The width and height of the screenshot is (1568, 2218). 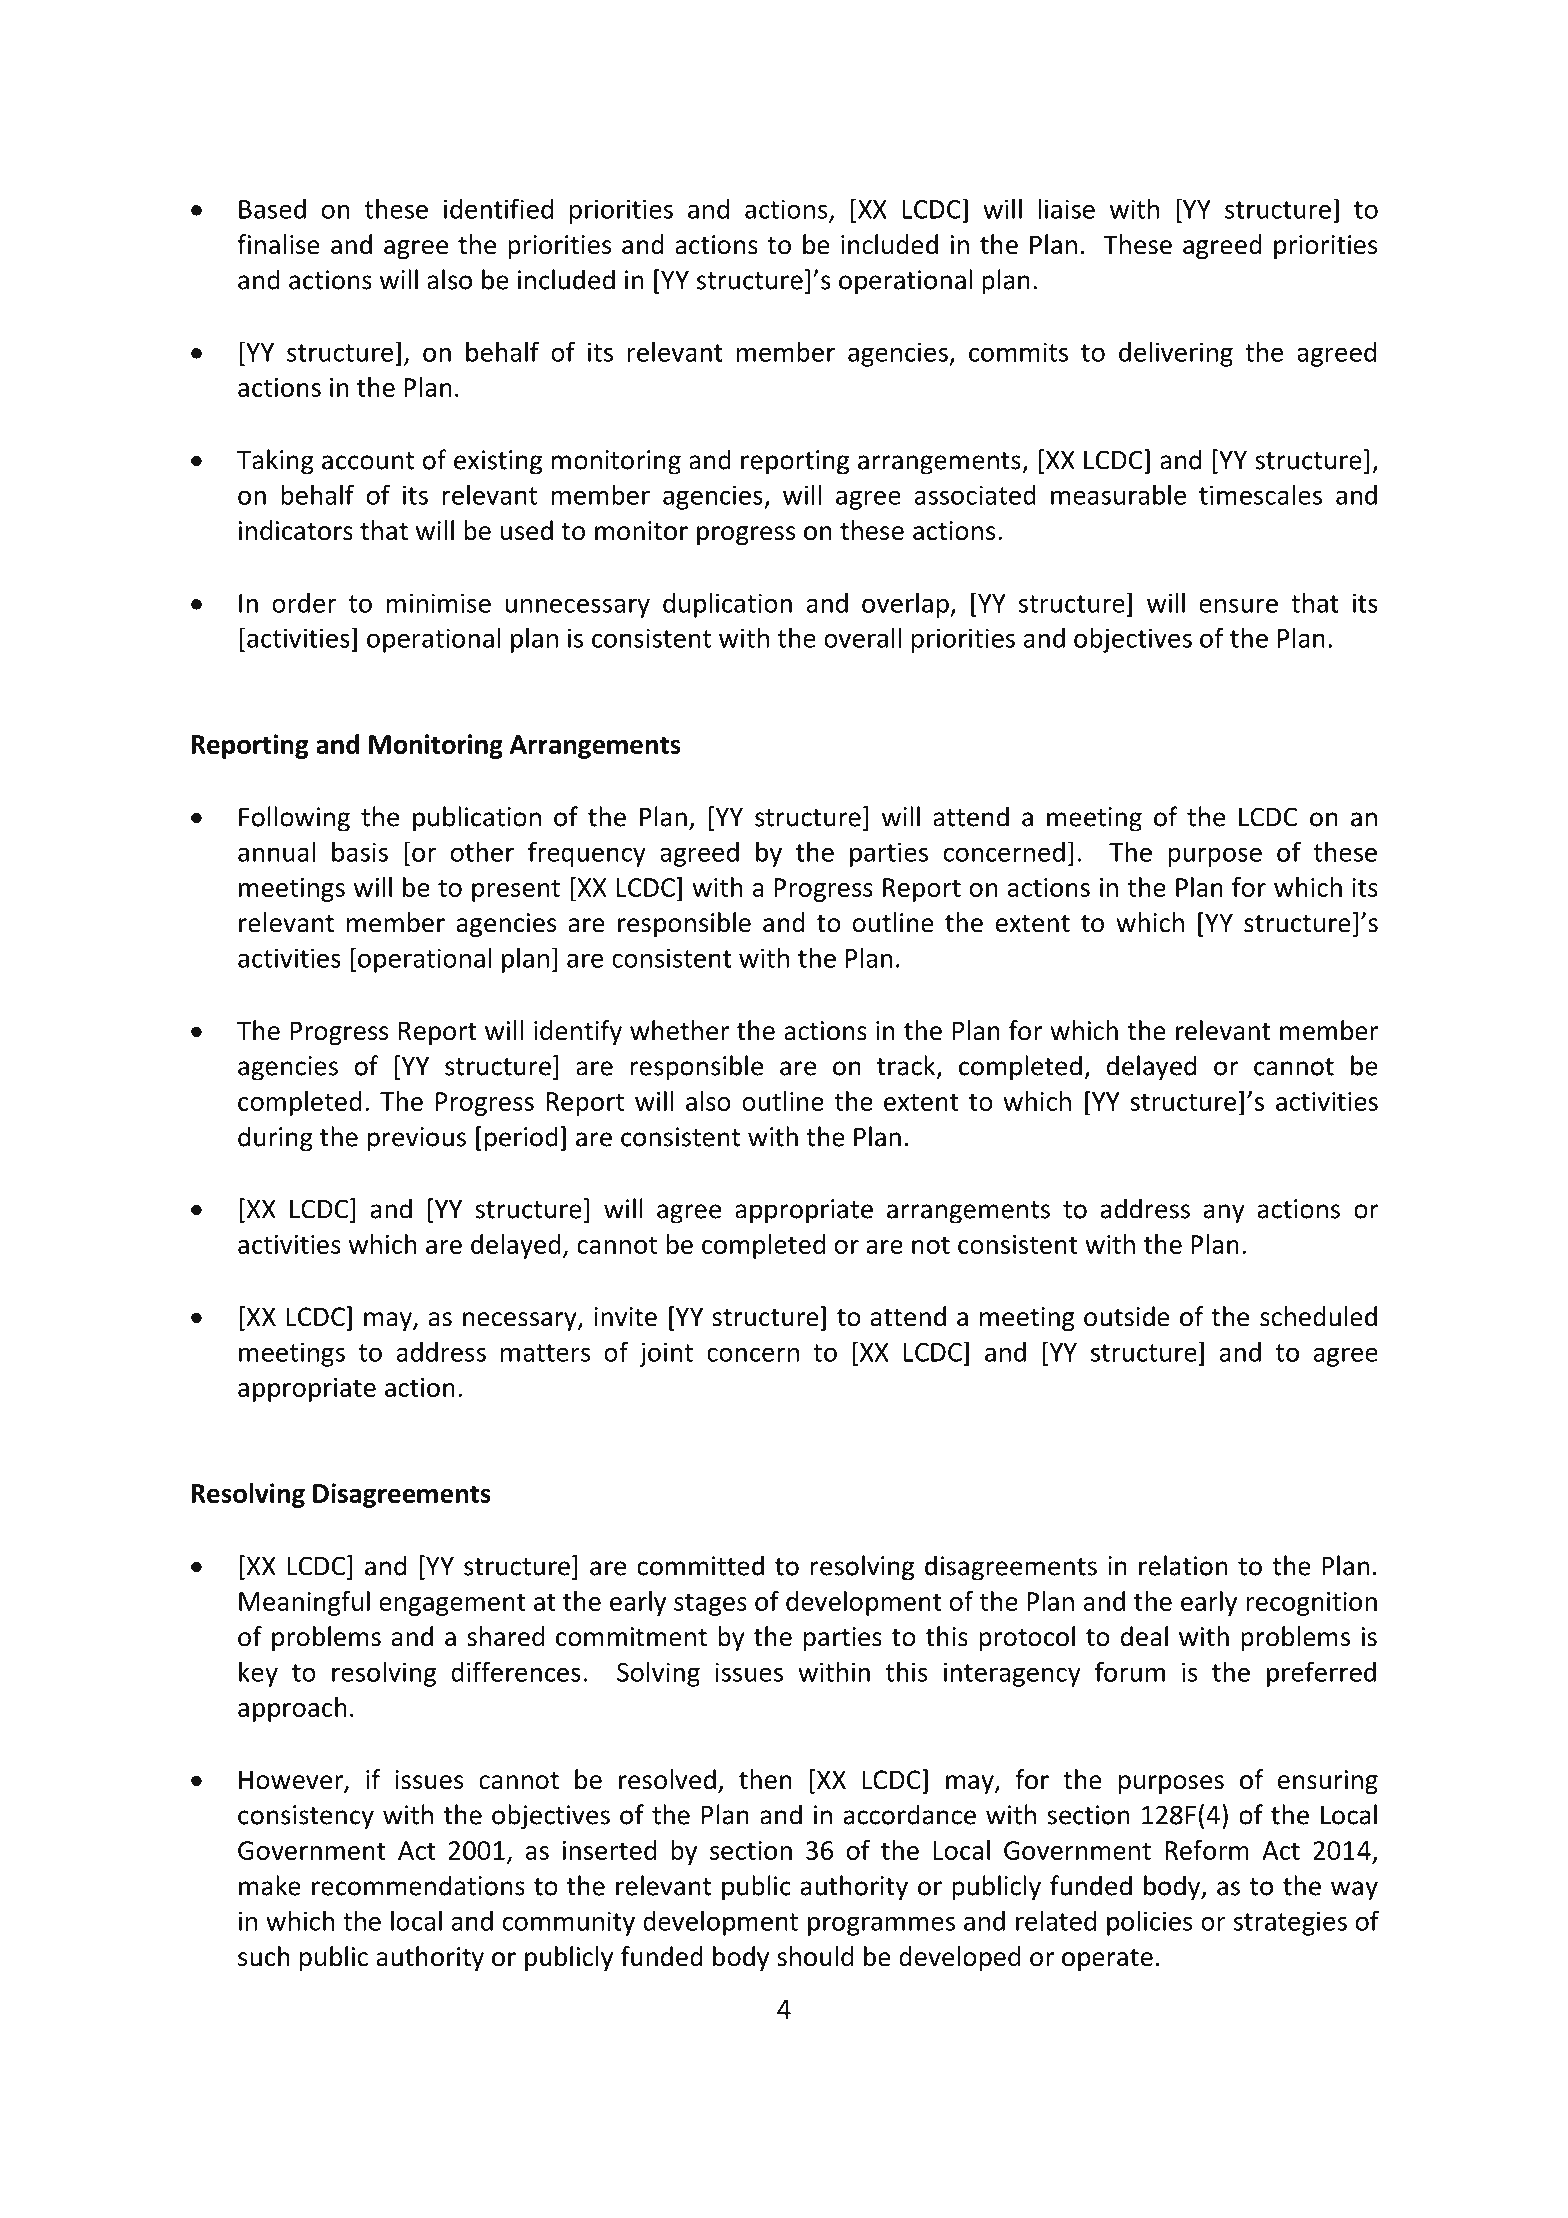 What do you see at coordinates (666, 1354) in the screenshot?
I see `joint` at bounding box center [666, 1354].
